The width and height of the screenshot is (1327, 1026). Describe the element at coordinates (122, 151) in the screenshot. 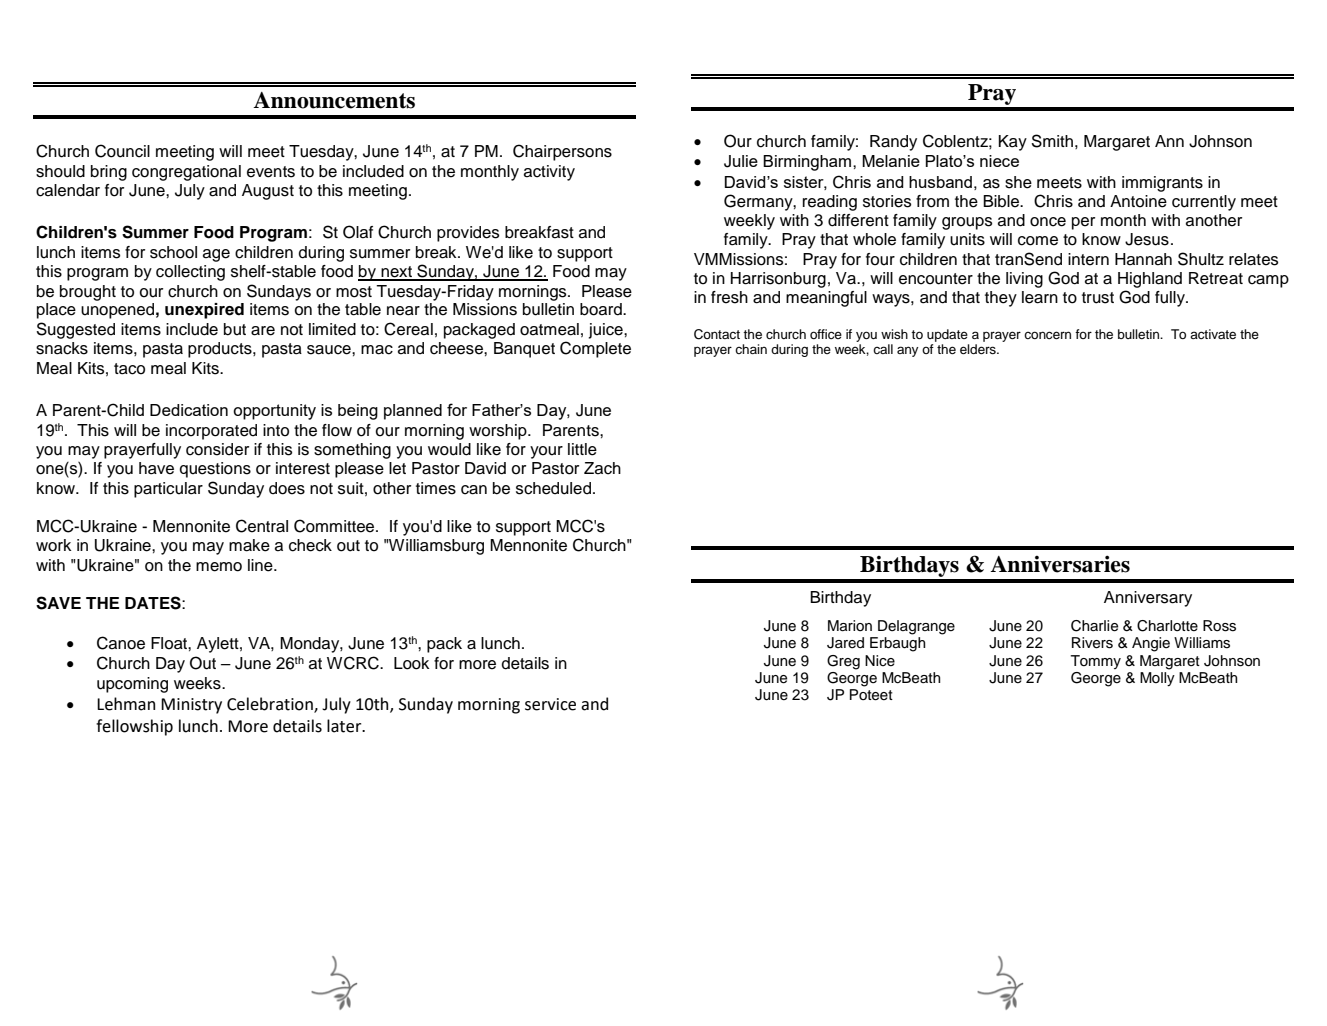

I see `Council` at that location.
